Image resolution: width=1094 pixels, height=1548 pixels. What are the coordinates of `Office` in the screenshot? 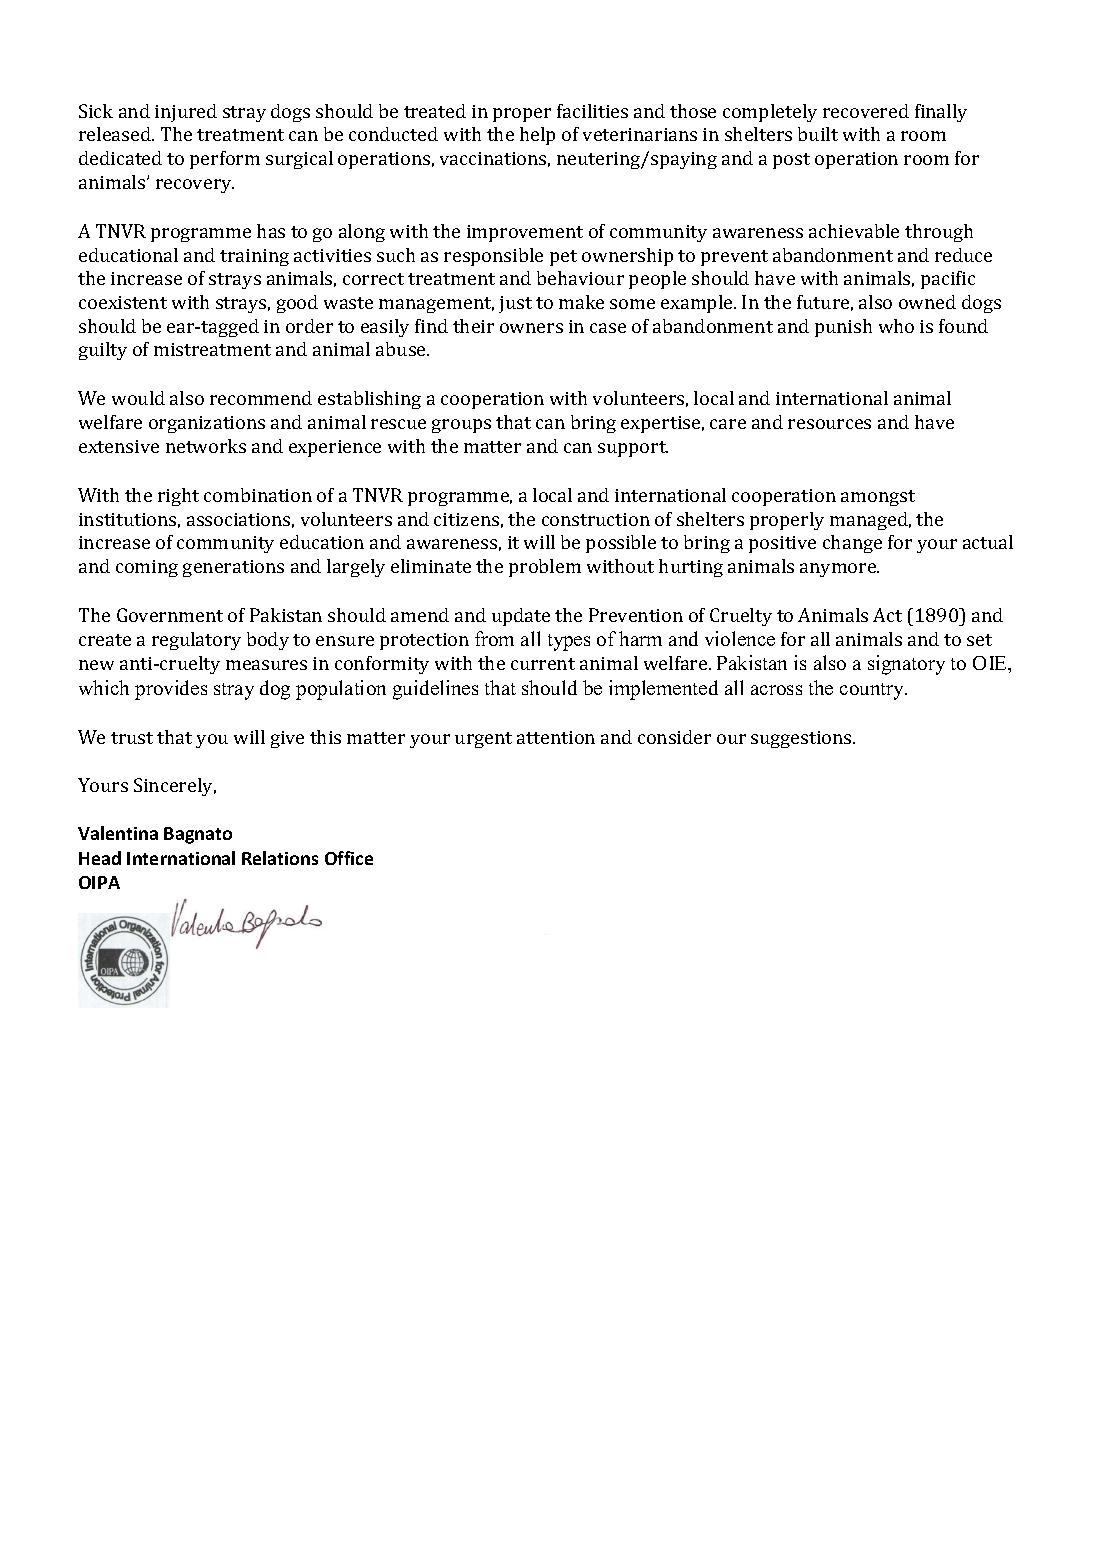 It's located at (349, 858).
